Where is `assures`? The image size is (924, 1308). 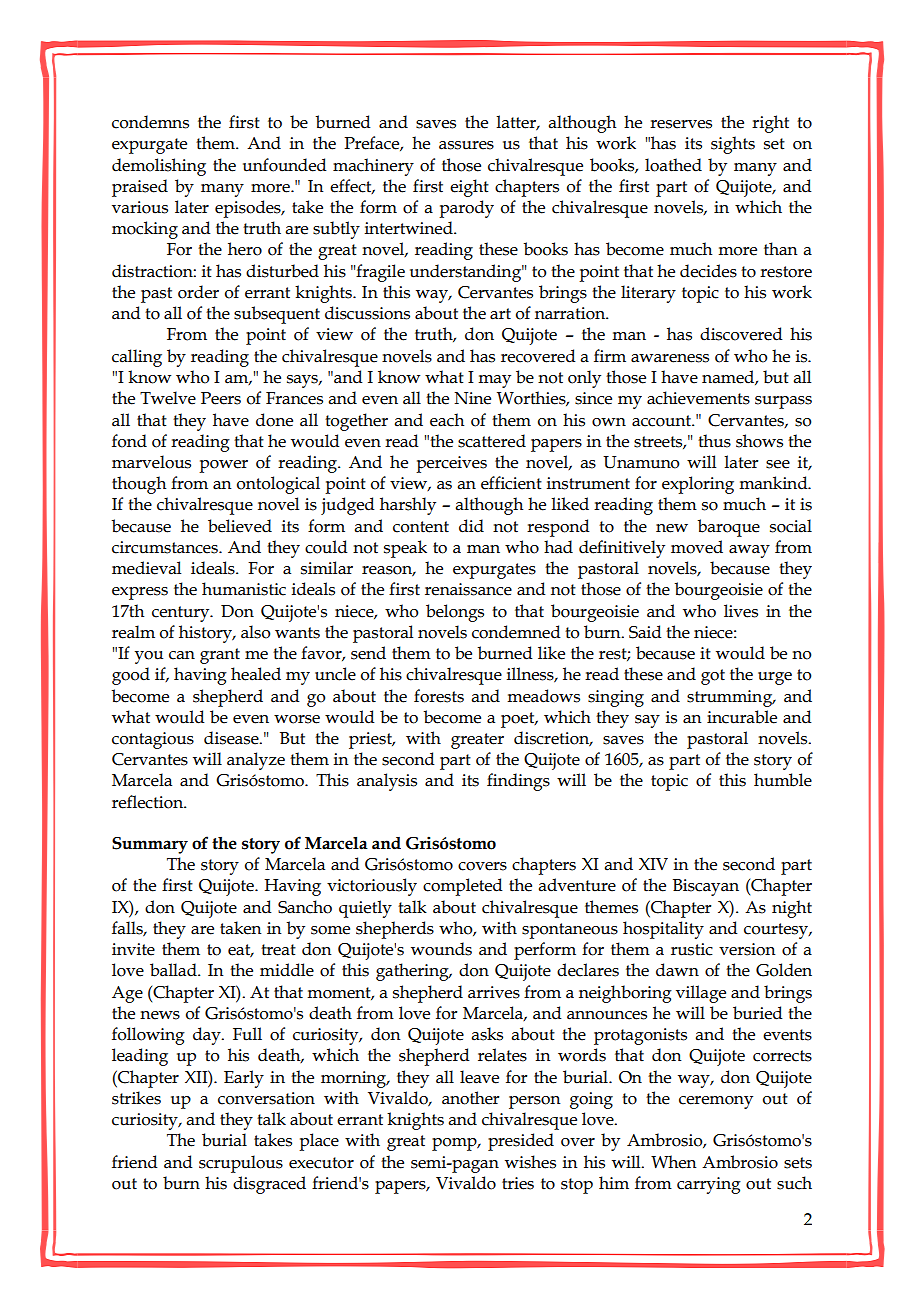
assures is located at coordinates (466, 145).
